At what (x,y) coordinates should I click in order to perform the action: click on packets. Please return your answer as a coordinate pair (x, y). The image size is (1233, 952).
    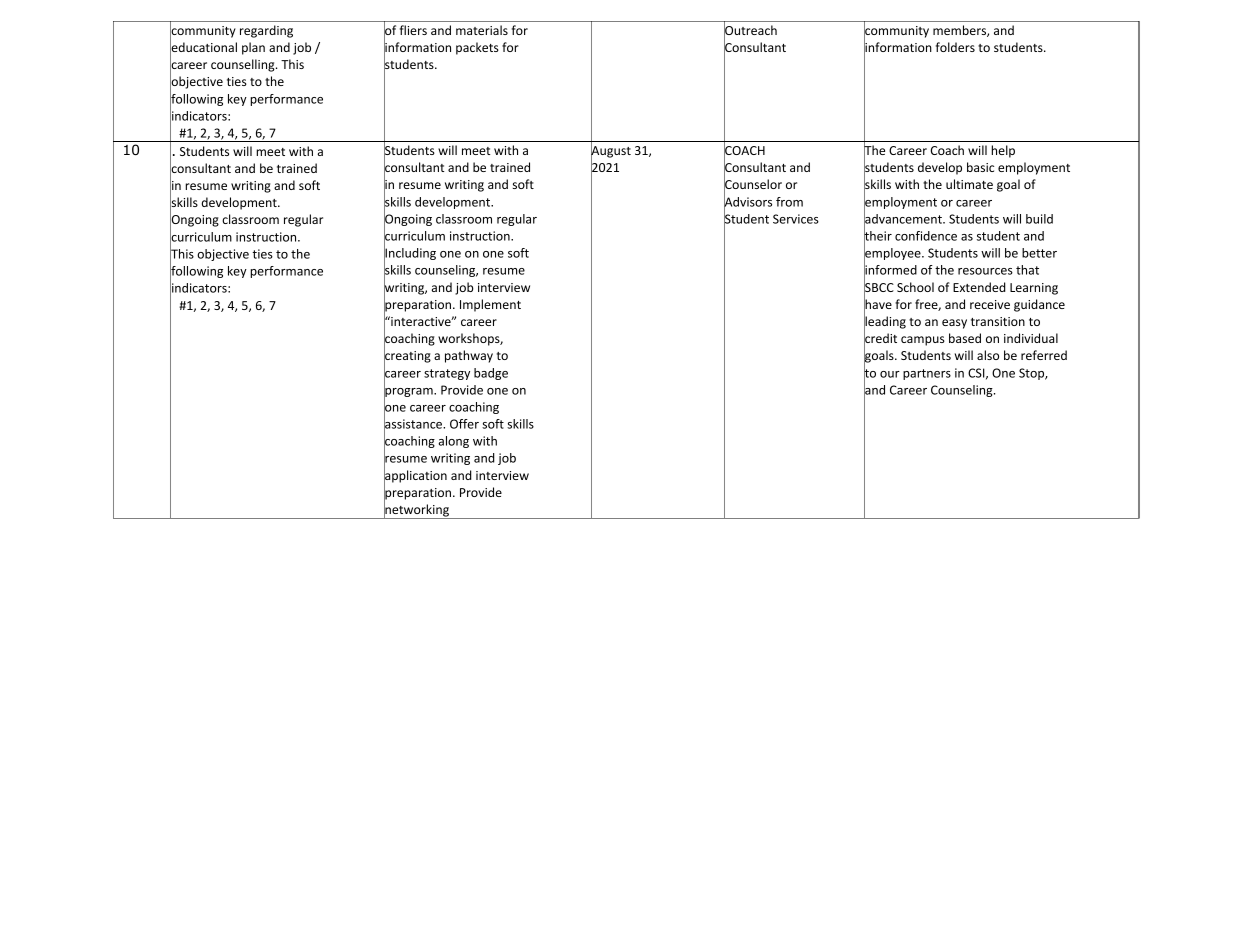
    Looking at the image, I should click on (477, 48).
